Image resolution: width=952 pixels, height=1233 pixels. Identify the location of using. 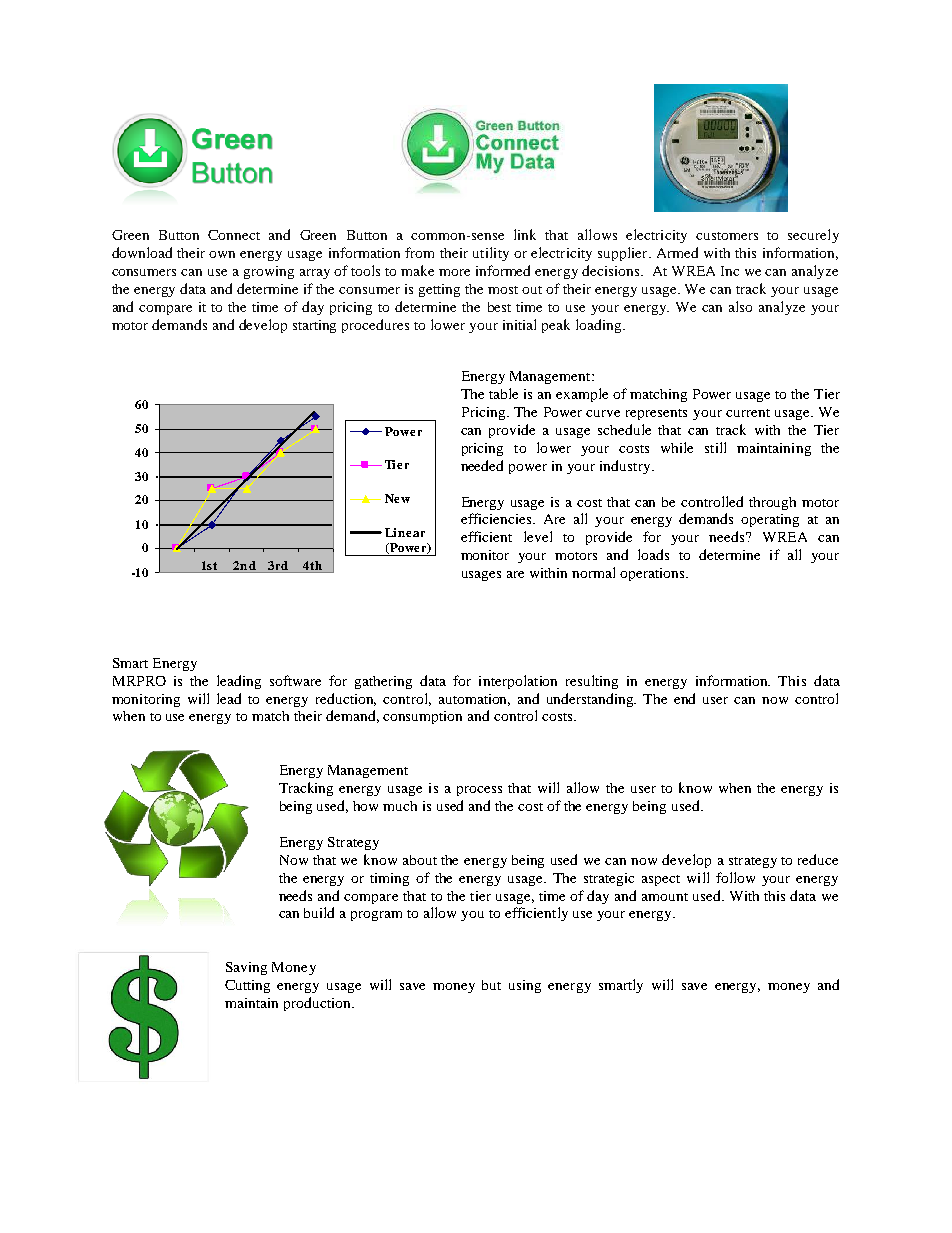
(525, 986).
